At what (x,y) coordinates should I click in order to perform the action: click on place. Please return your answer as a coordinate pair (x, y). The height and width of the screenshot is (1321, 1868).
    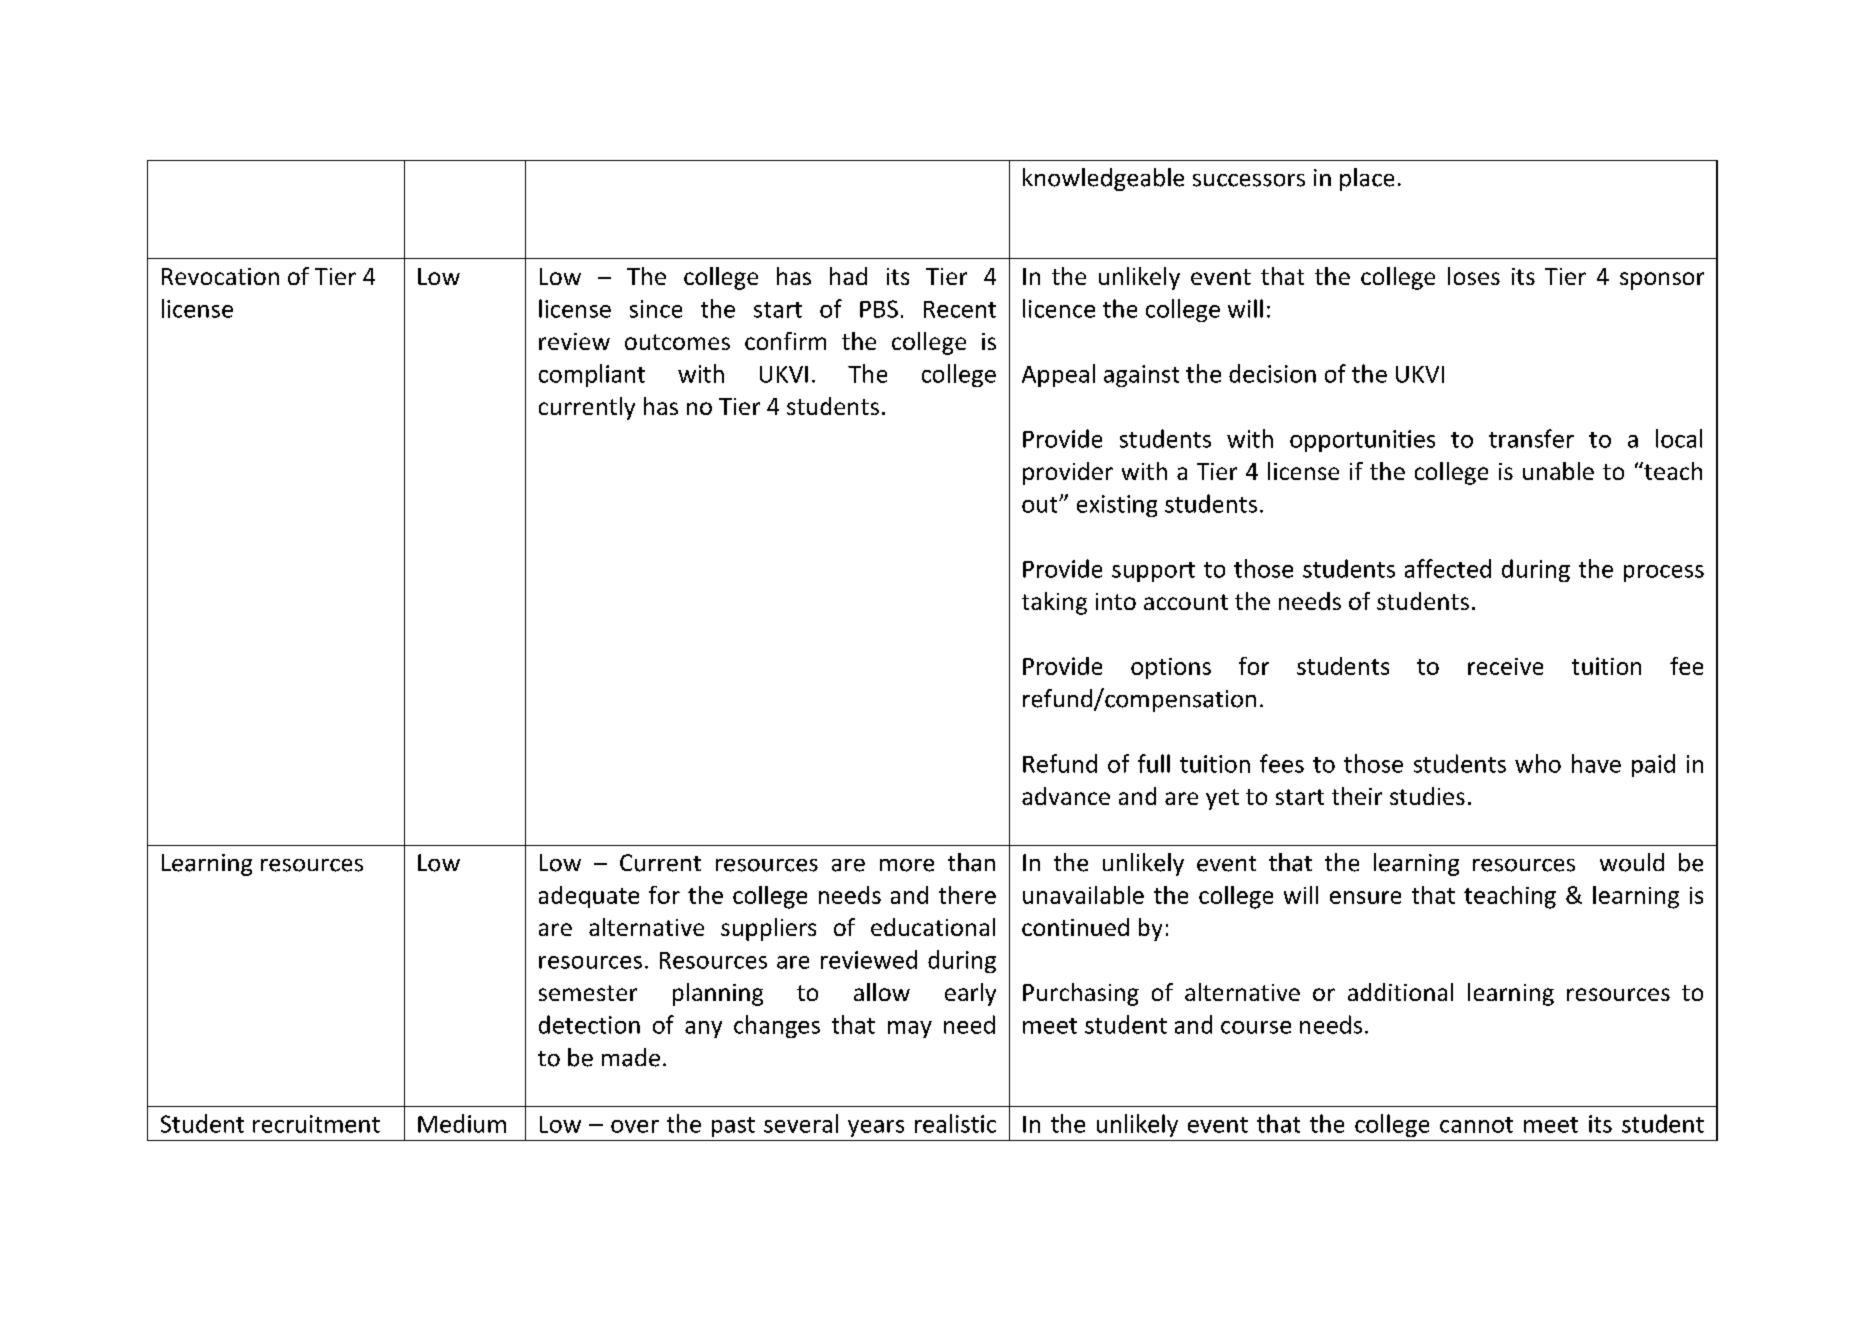
    Looking at the image, I should click on (1367, 179).
